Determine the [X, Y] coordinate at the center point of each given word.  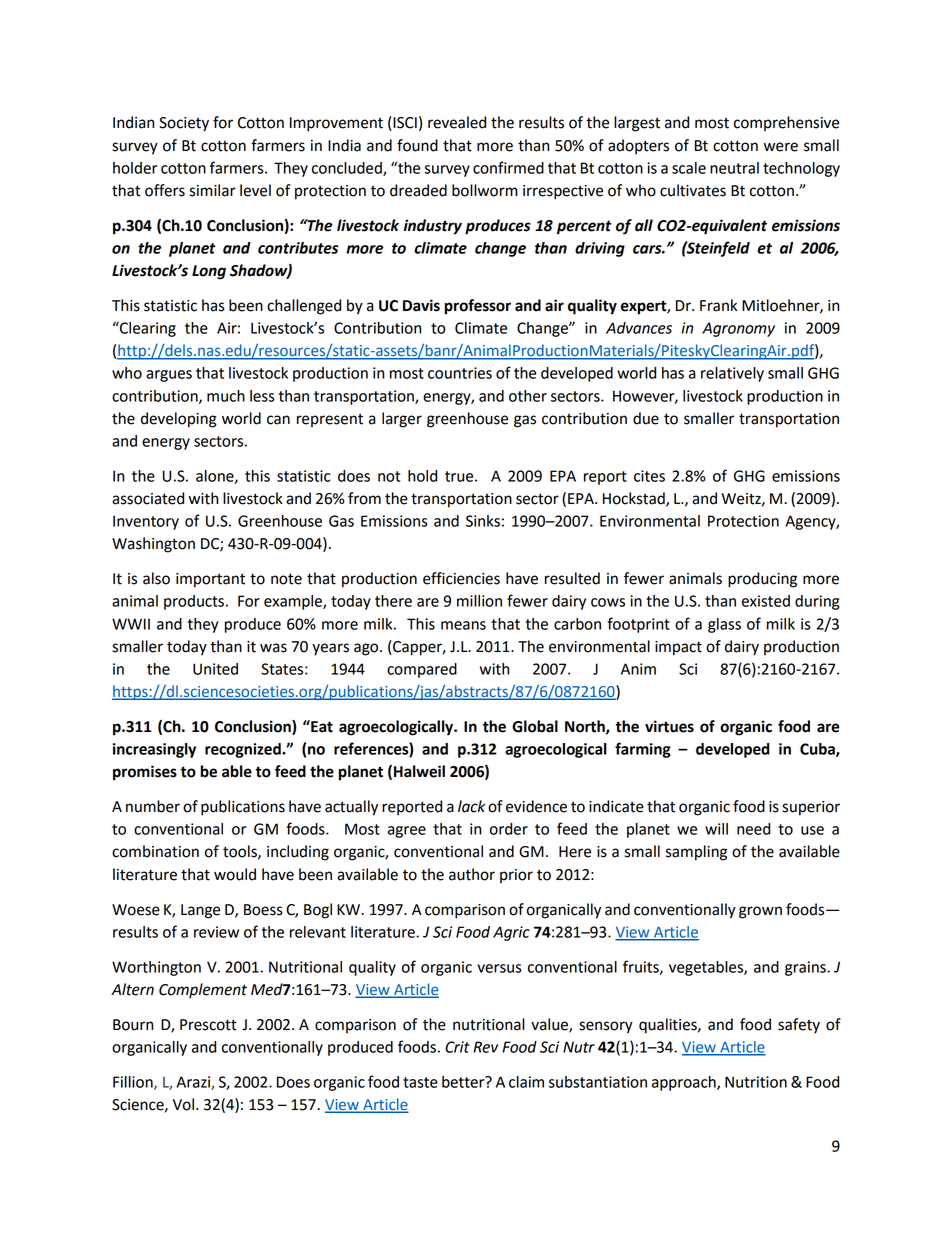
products [194, 602]
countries [460, 373]
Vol [183, 1104]
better [464, 1082]
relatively [732, 374]
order [509, 829]
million [479, 601]
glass [724, 625]
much [226, 396]
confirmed [508, 167]
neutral [734, 168]
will [716, 829]
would [235, 874]
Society [184, 124]
